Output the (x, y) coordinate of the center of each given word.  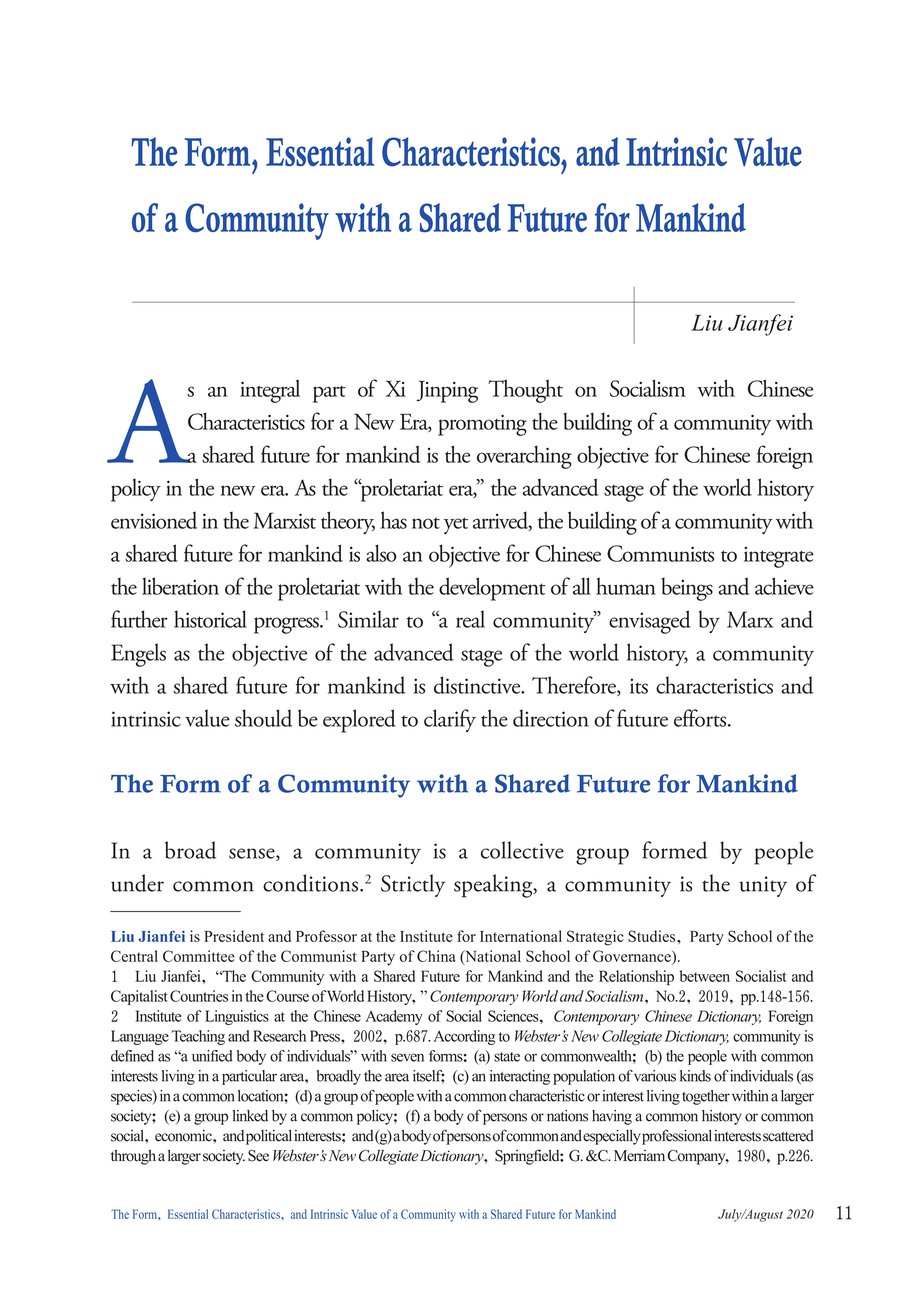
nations (567, 1116)
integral (270, 391)
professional (677, 1137)
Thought (525, 391)
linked (250, 1116)
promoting (482, 425)
